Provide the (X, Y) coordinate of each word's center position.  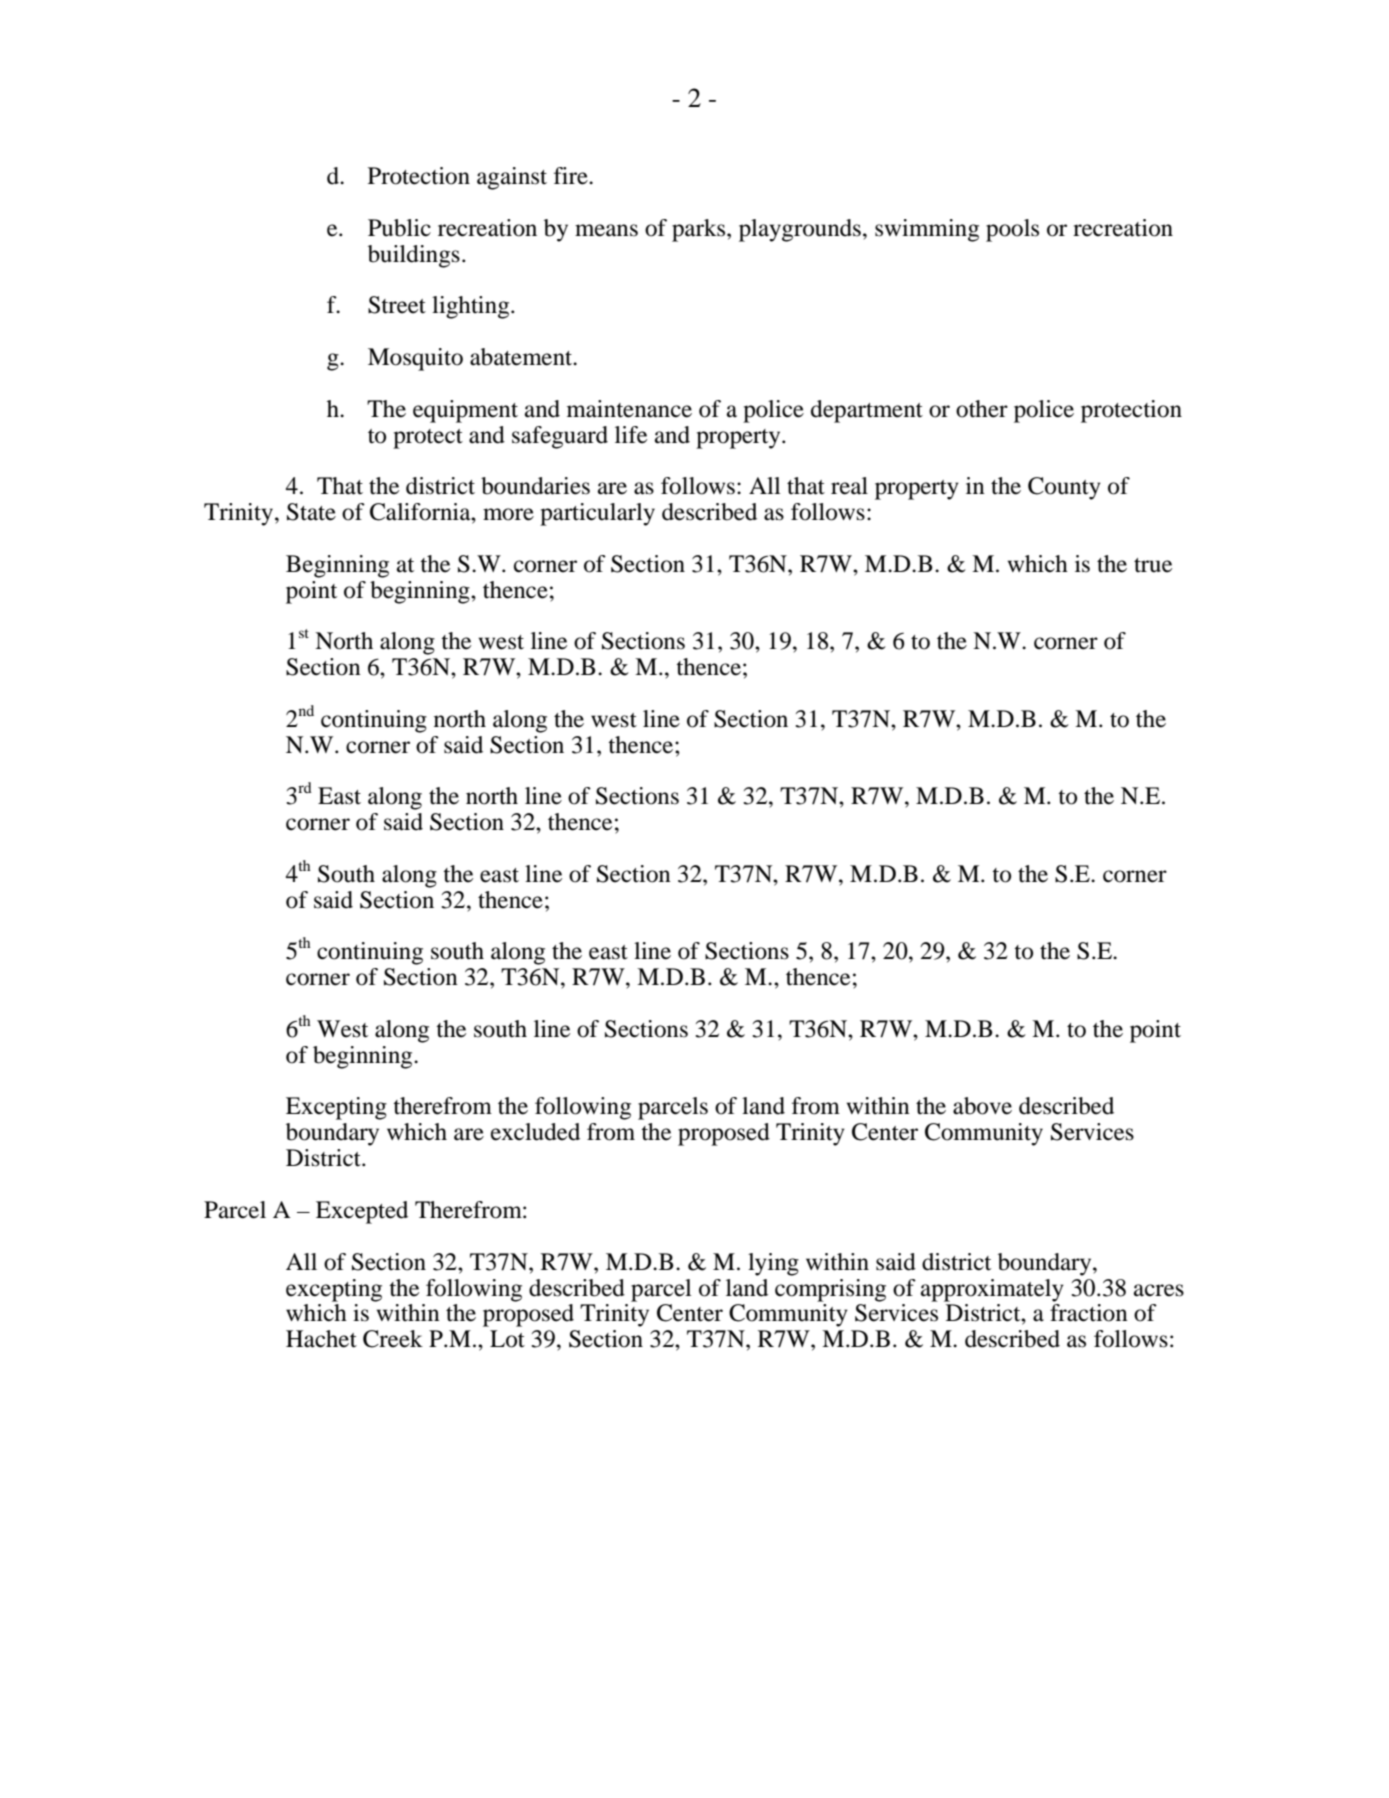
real (849, 486)
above (982, 1106)
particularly (597, 514)
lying (773, 1264)
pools (1012, 230)
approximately (992, 1290)
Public (399, 228)
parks (700, 230)
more (508, 514)
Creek (393, 1339)
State (311, 512)
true (1153, 565)
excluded (535, 1132)
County (1064, 488)
